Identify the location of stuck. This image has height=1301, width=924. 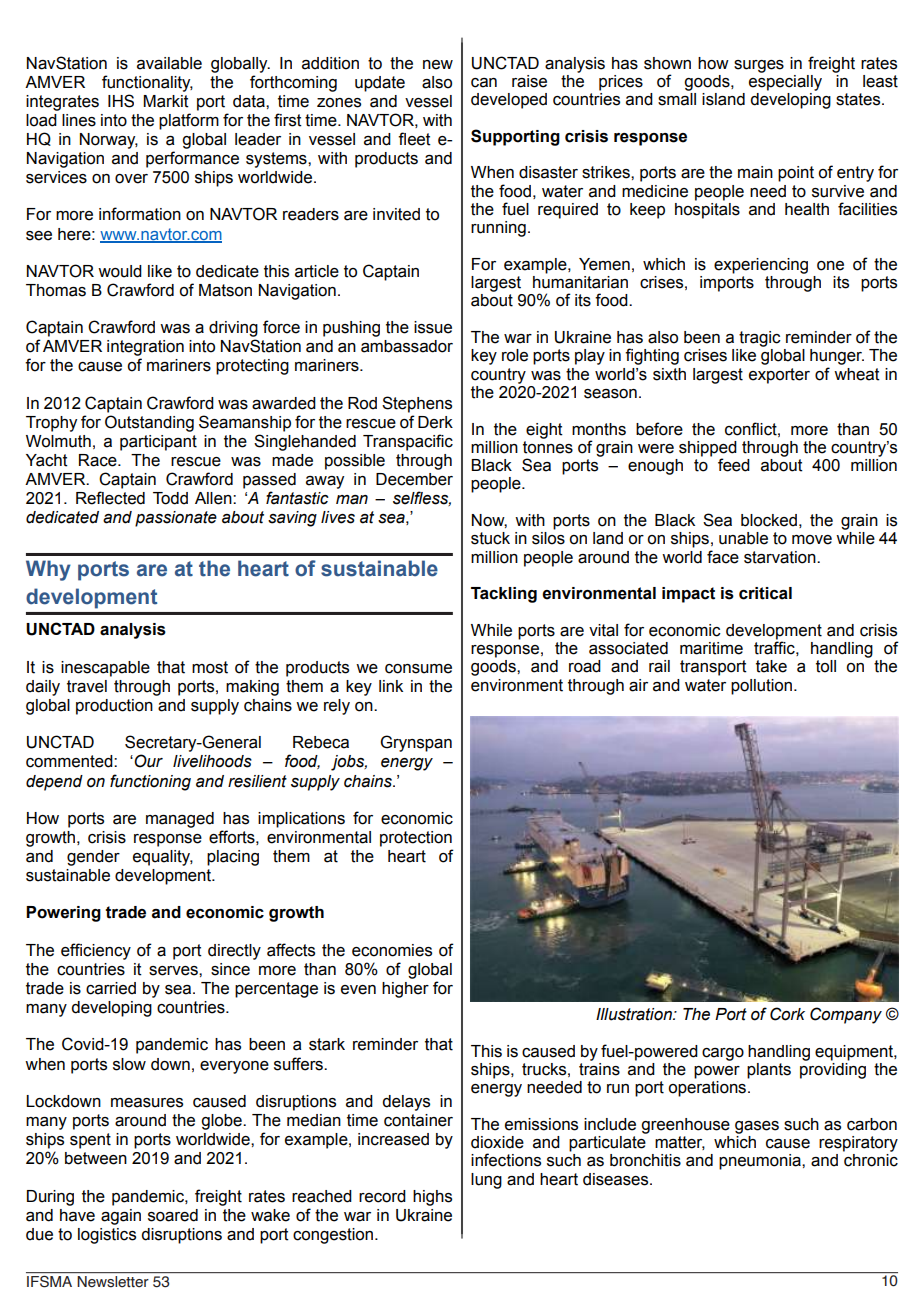
(490, 538).
